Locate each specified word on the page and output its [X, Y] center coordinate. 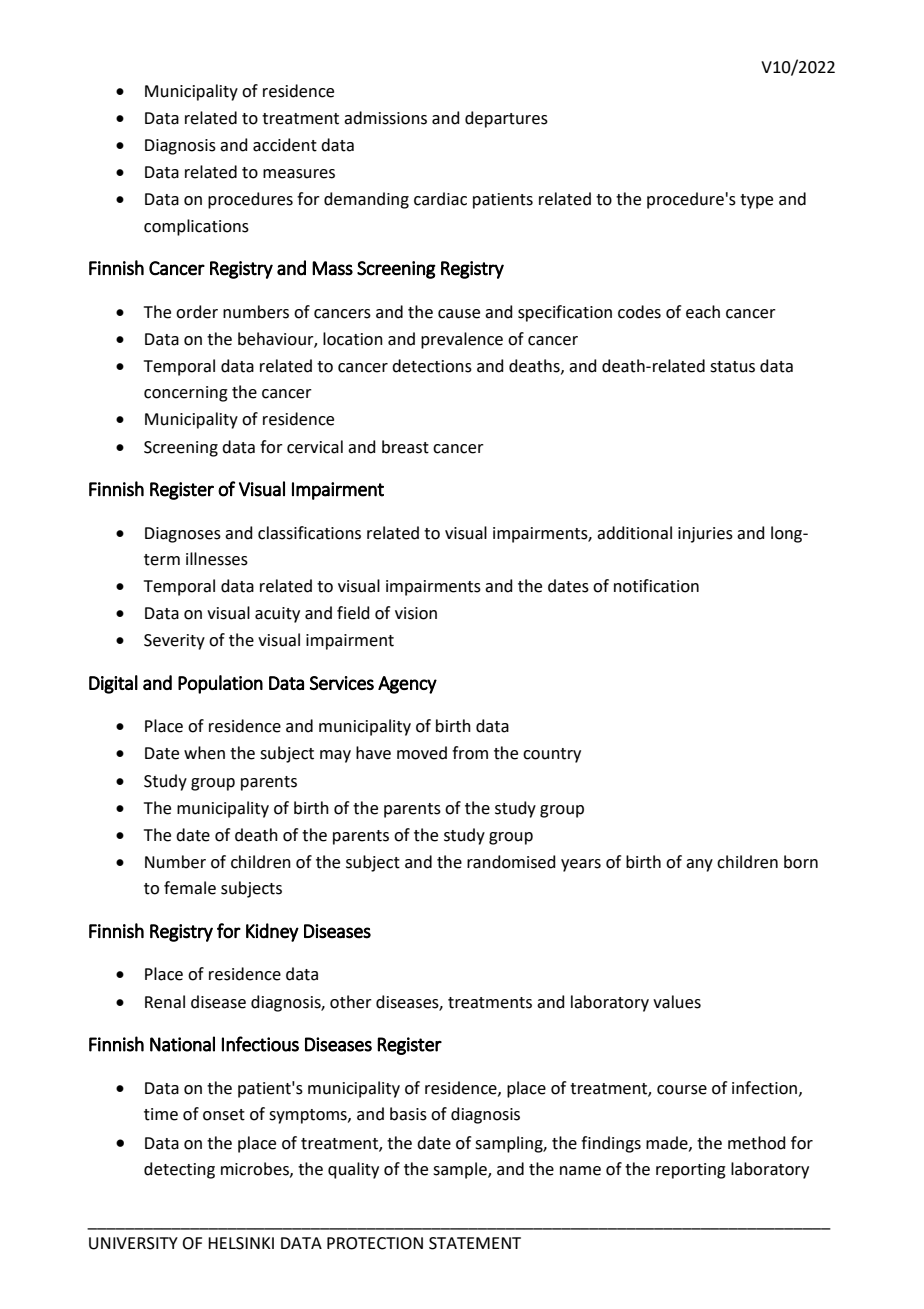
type [756, 201]
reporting [691, 1171]
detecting [179, 1170]
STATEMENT [475, 1243]
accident [285, 145]
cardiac [440, 199]
